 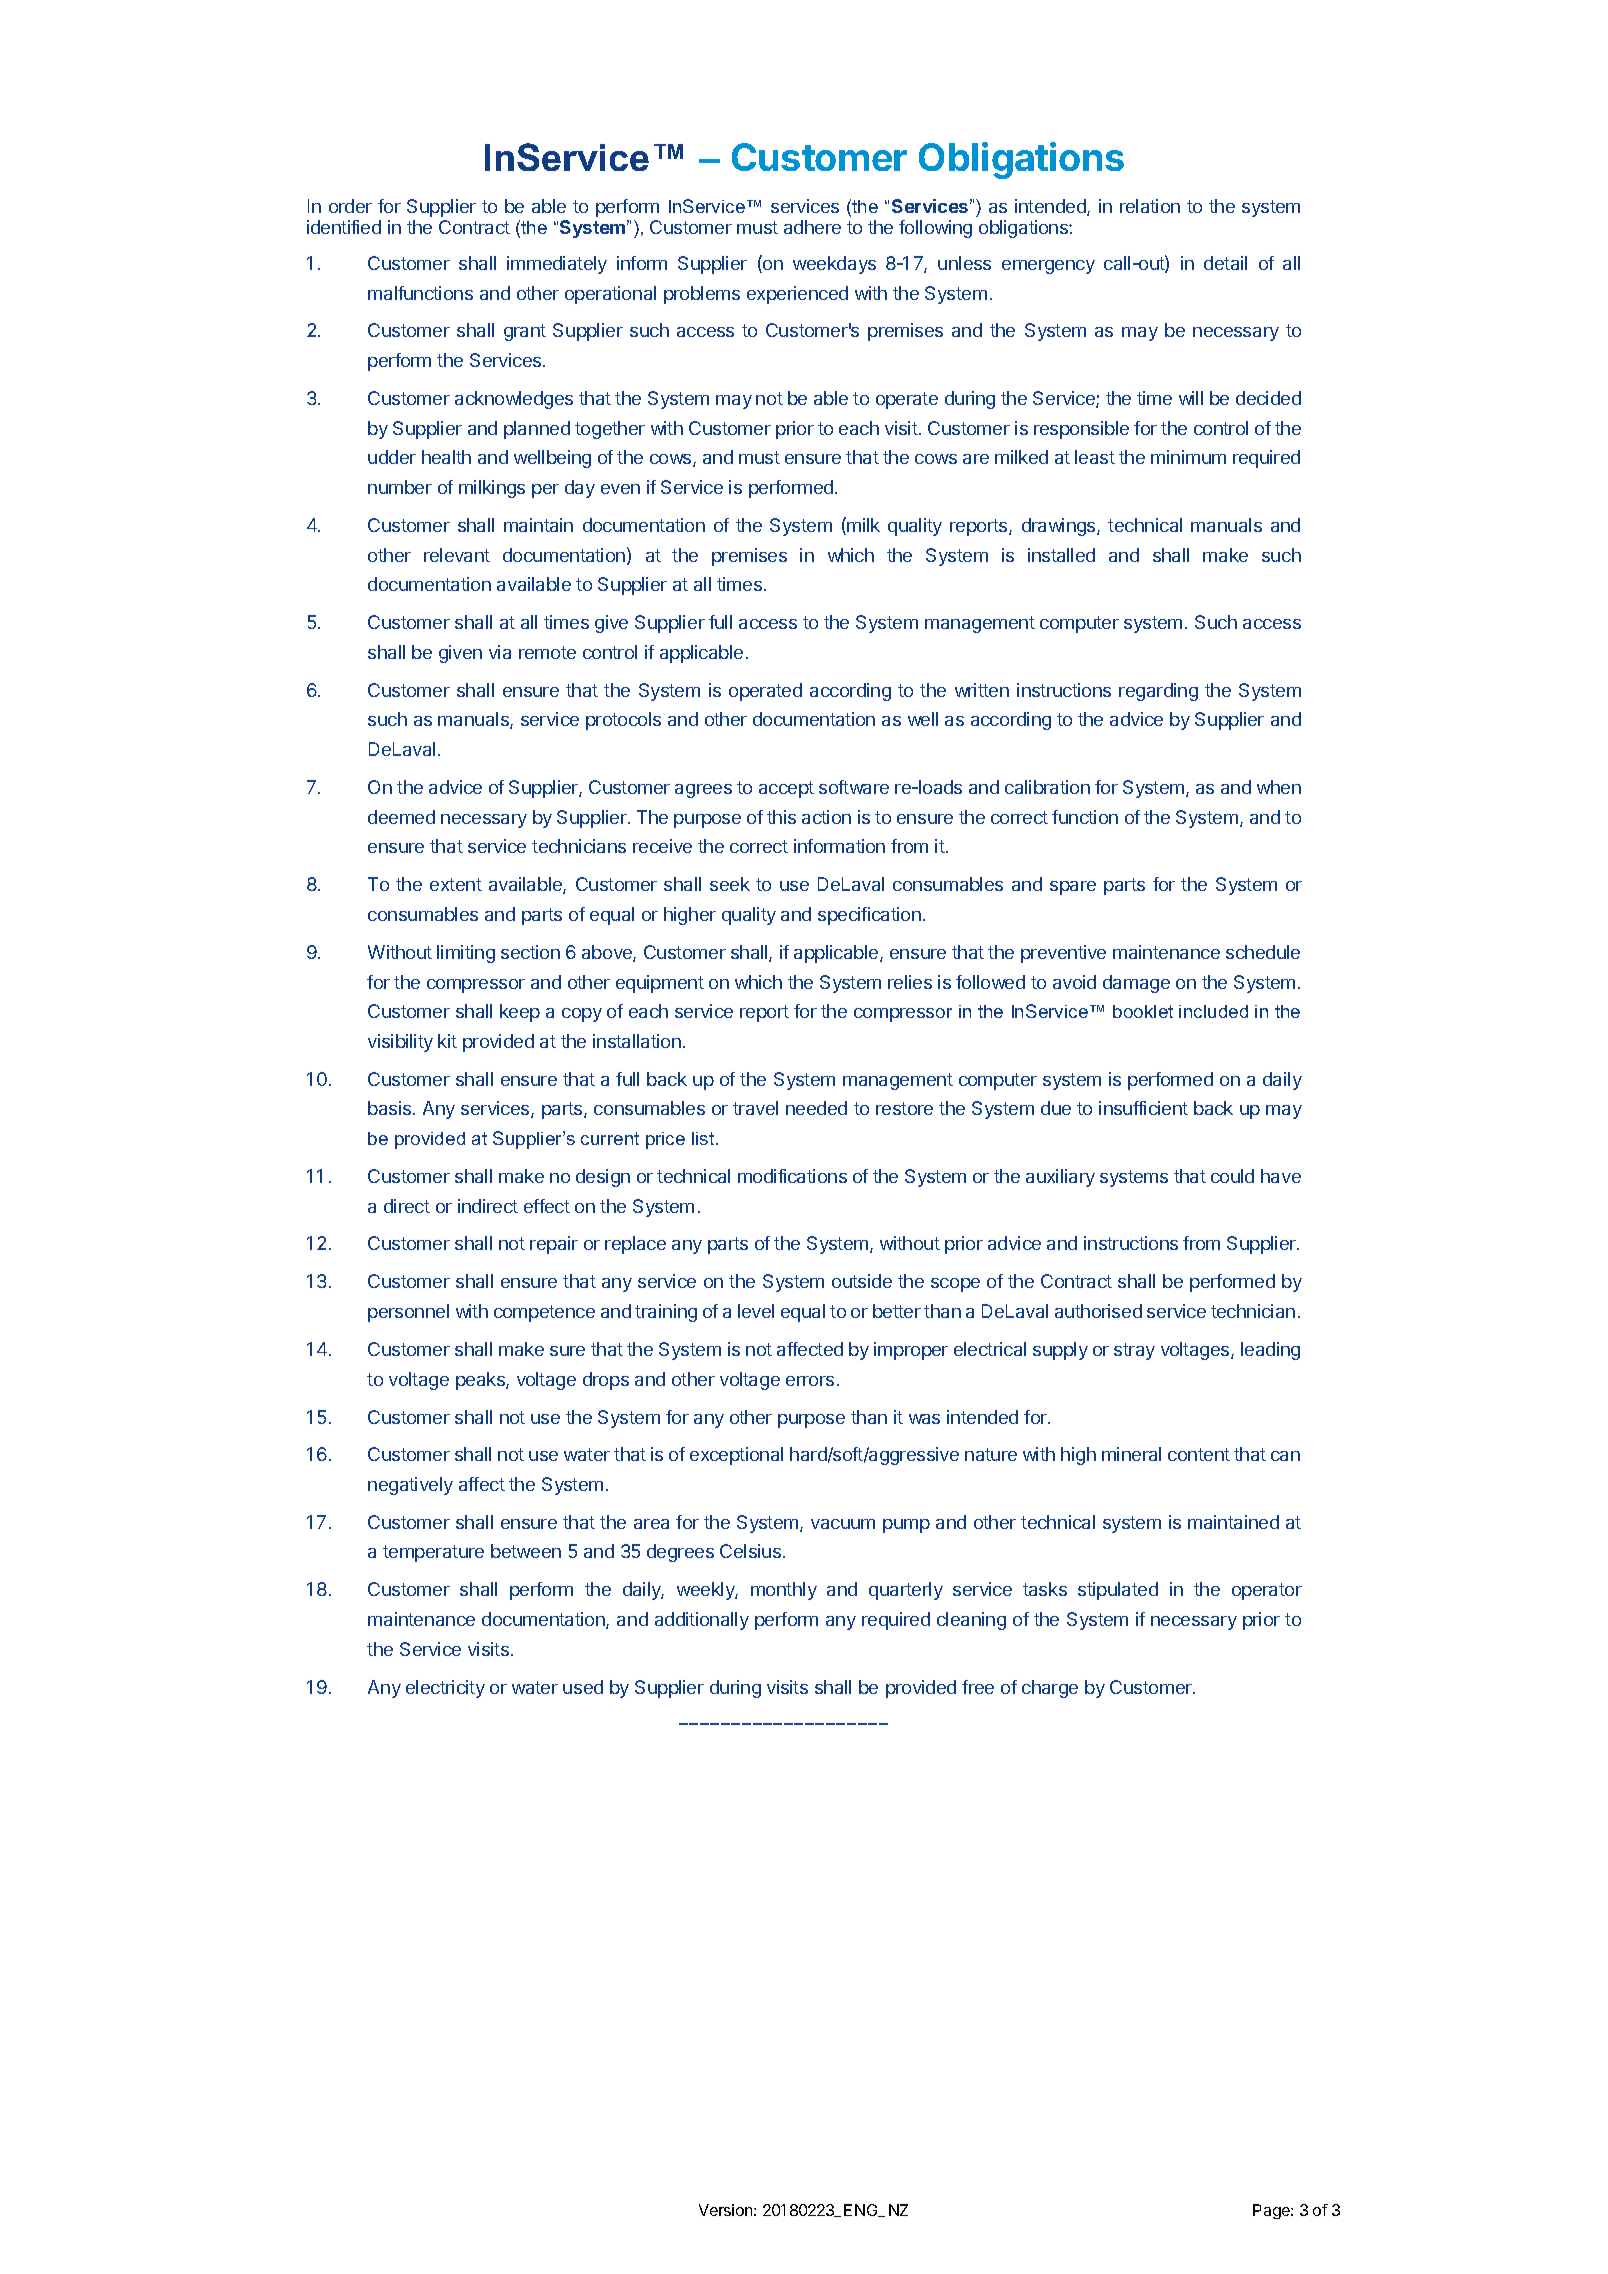 What do you see at coordinates (445, 1689) in the document?
I see `electricity` at bounding box center [445, 1689].
